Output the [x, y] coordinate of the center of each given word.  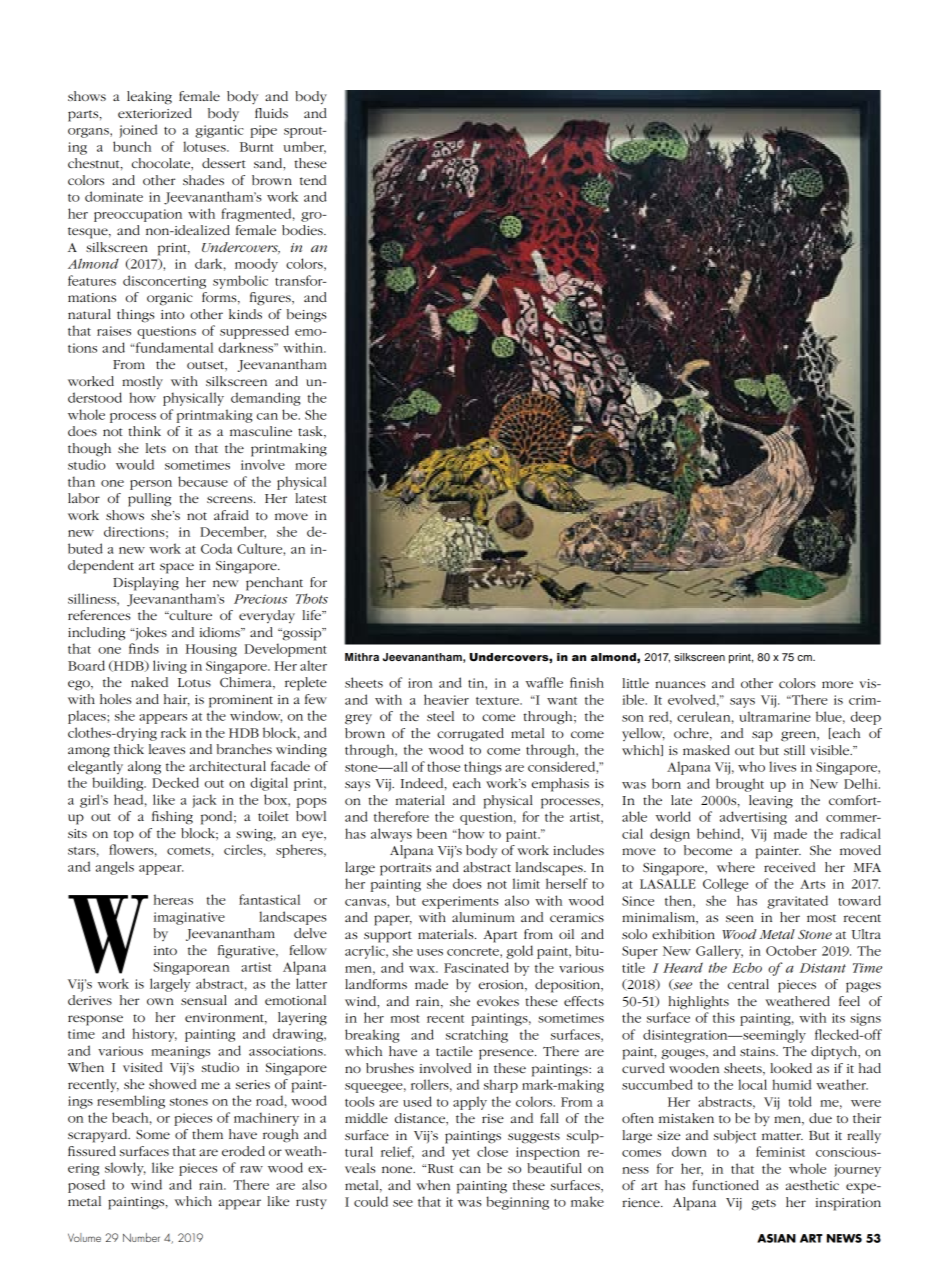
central [748, 984]
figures [271, 299]
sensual [204, 1000]
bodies [303, 230]
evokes [498, 1001]
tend [313, 180]
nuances [680, 684]
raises [114, 331]
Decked [175, 782]
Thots [312, 598]
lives [782, 766]
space [177, 568]
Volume [84, 1237]
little [635, 683]
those [443, 766]
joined [138, 131]
